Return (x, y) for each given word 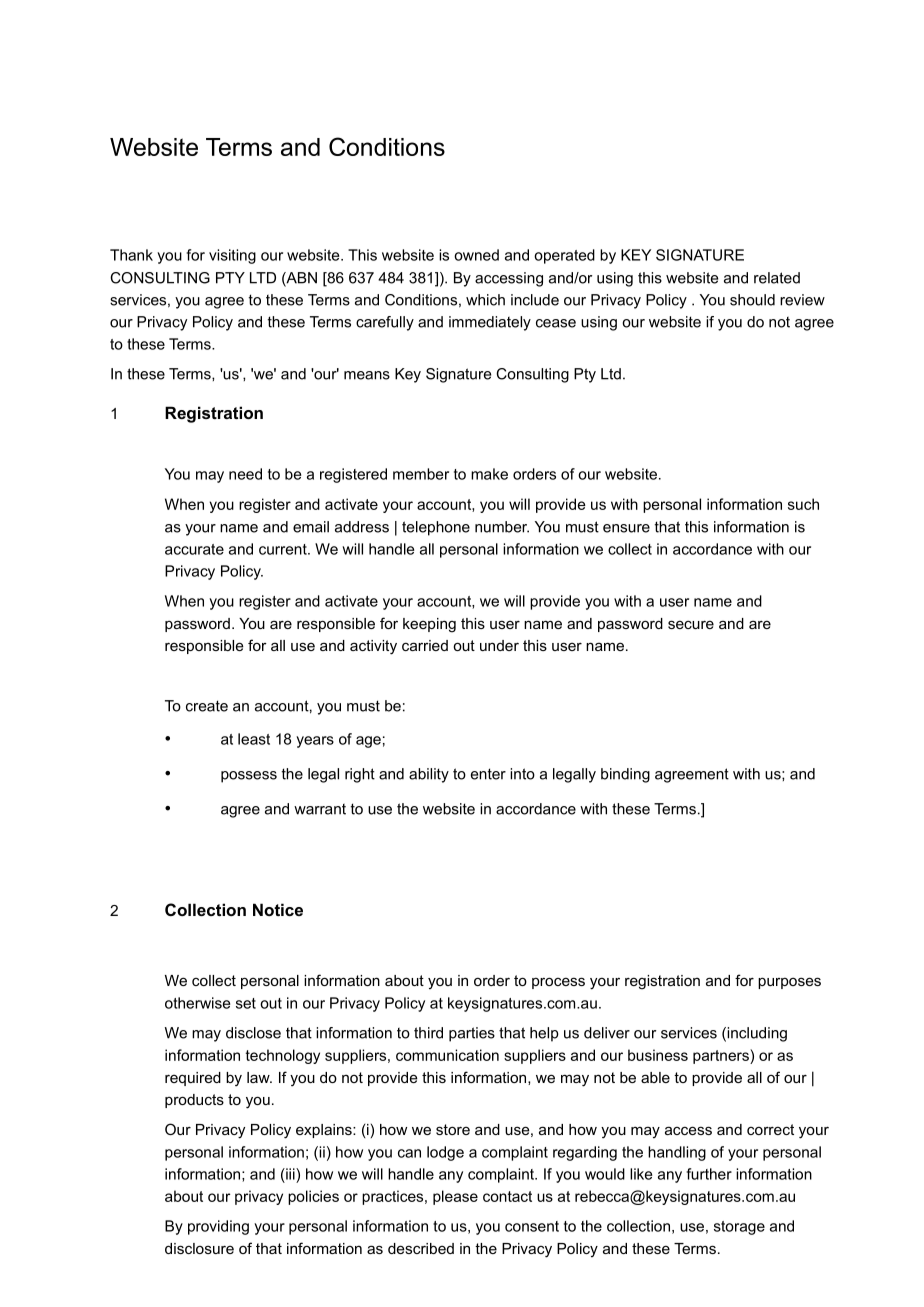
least (254, 739)
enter (488, 774)
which (485, 300)
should (752, 300)
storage (739, 1228)
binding (625, 775)
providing (218, 1227)
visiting (232, 256)
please (455, 1197)
